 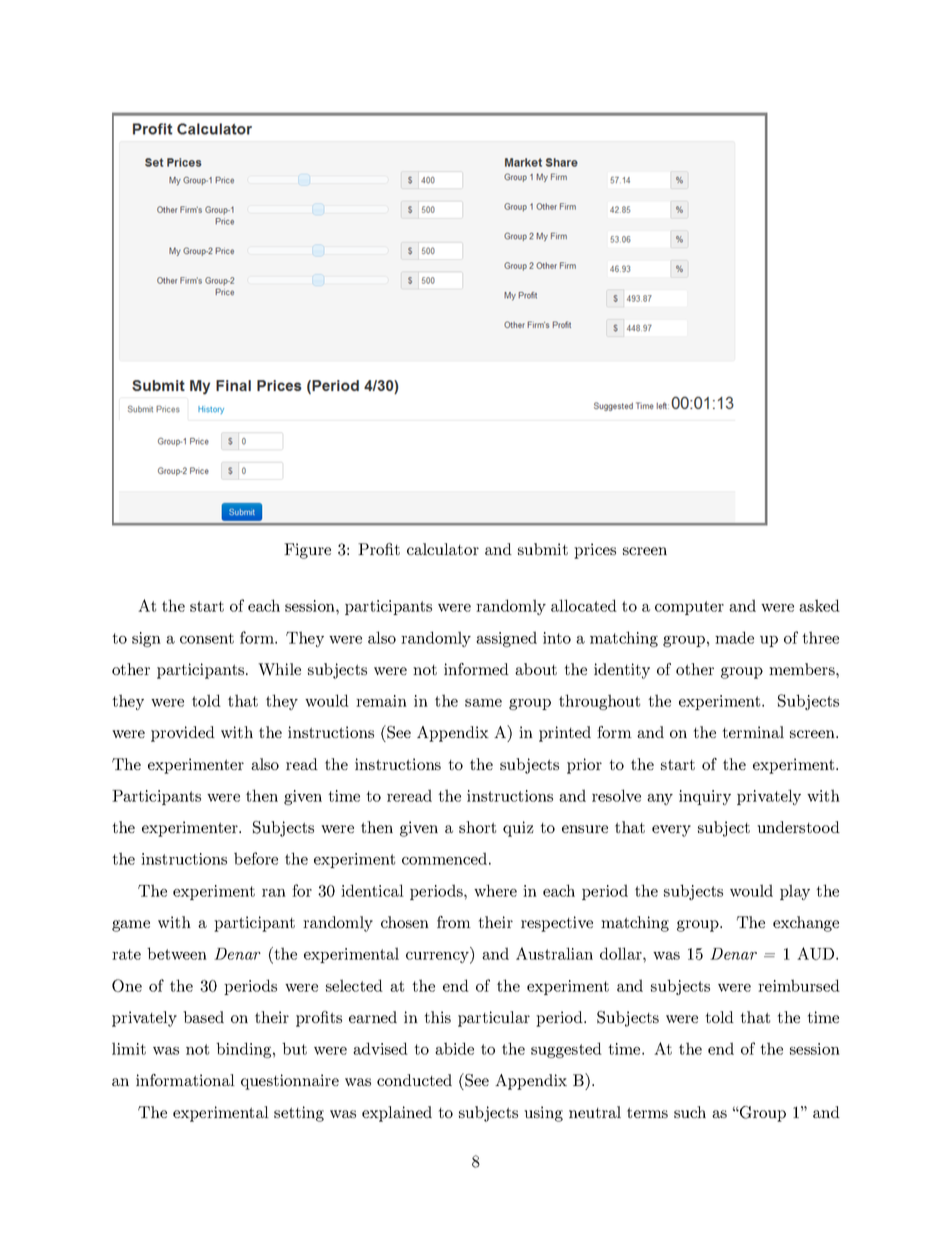 I want to click on currency, so click(x=438, y=958).
